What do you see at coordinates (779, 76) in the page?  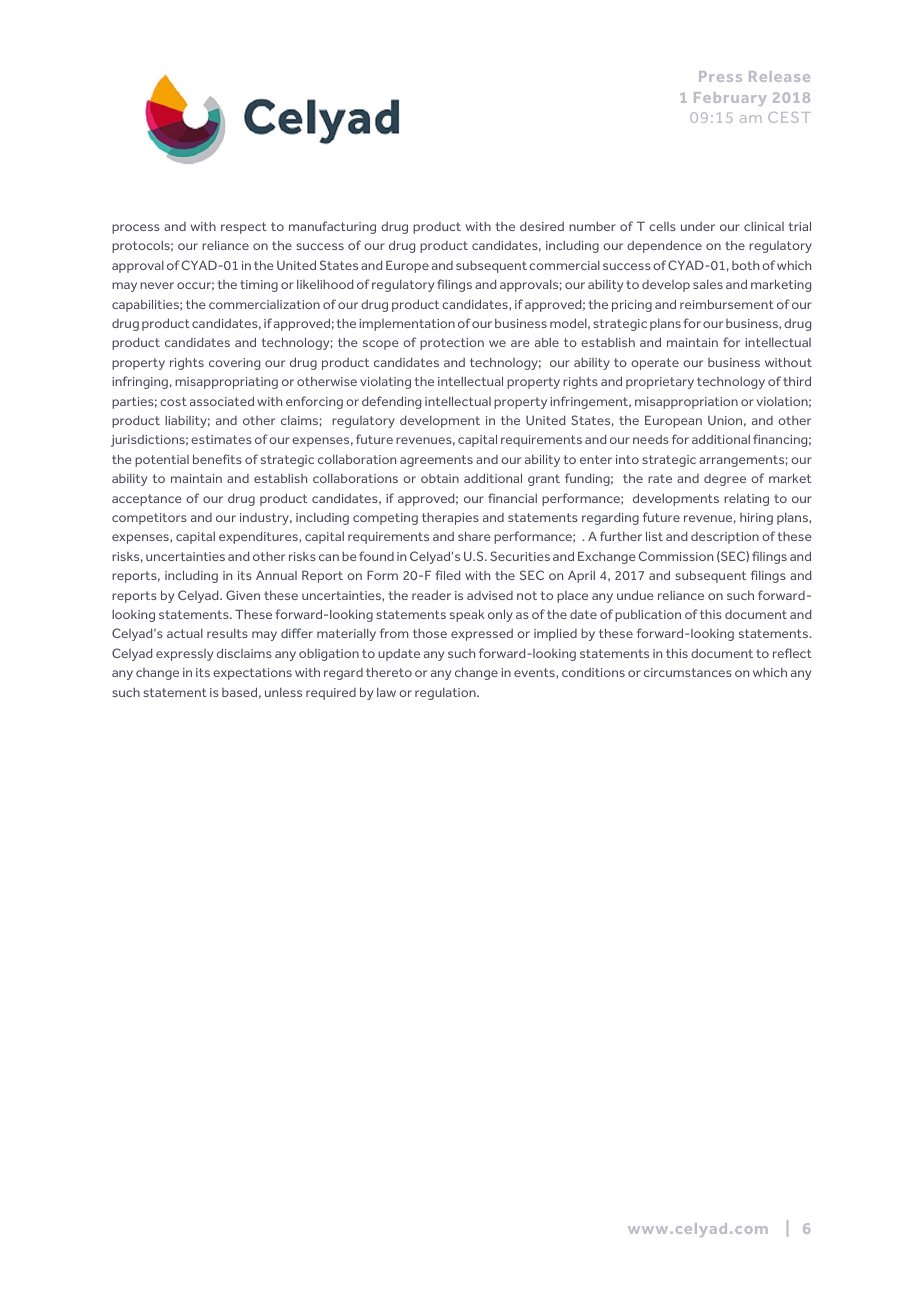 I see `Release` at bounding box center [779, 76].
